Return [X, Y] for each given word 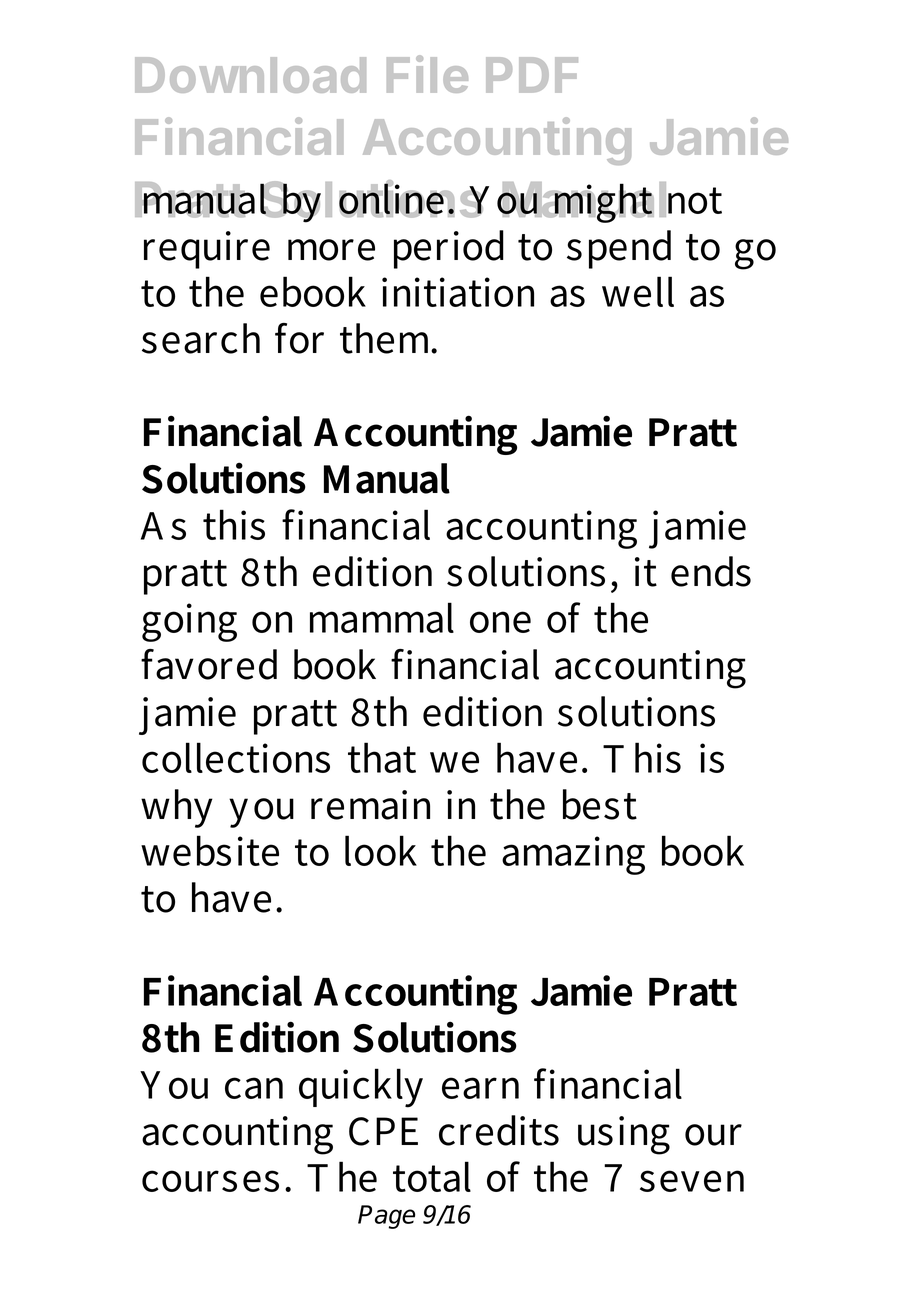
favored [209, 664]
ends [711, 571]
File [427, 74]
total [432, 1176]
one [500, 622]
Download [250, 75]
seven [692, 1181]
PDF [532, 75]
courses [210, 1181]
